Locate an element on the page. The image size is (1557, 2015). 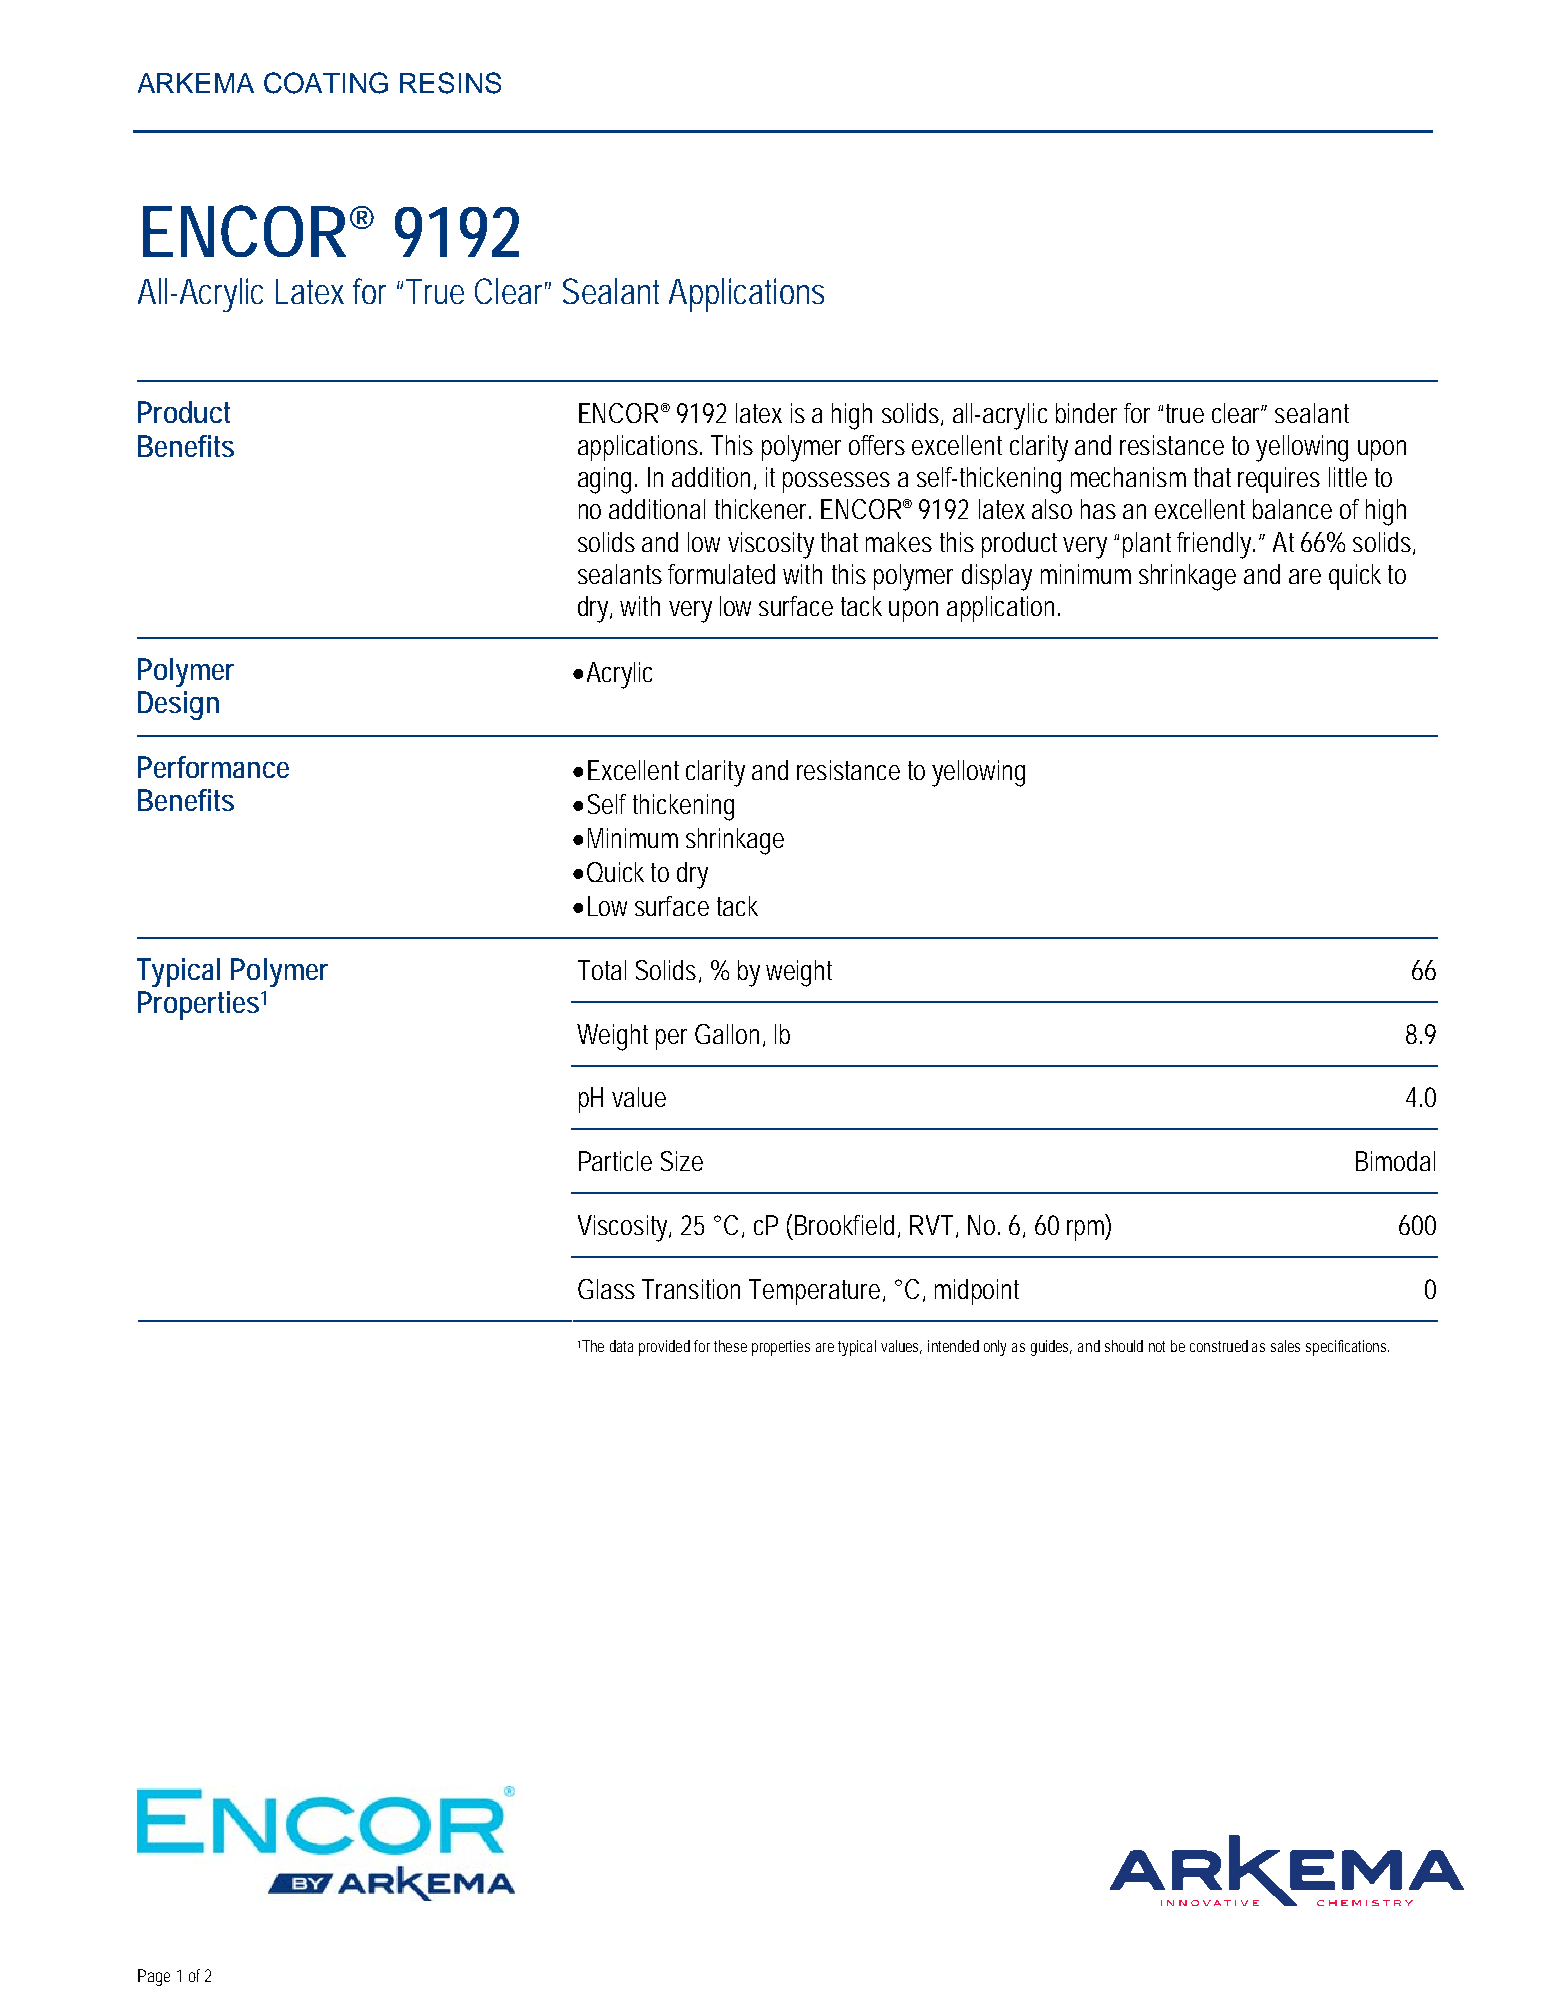
COATING is located at coordinates (326, 83).
